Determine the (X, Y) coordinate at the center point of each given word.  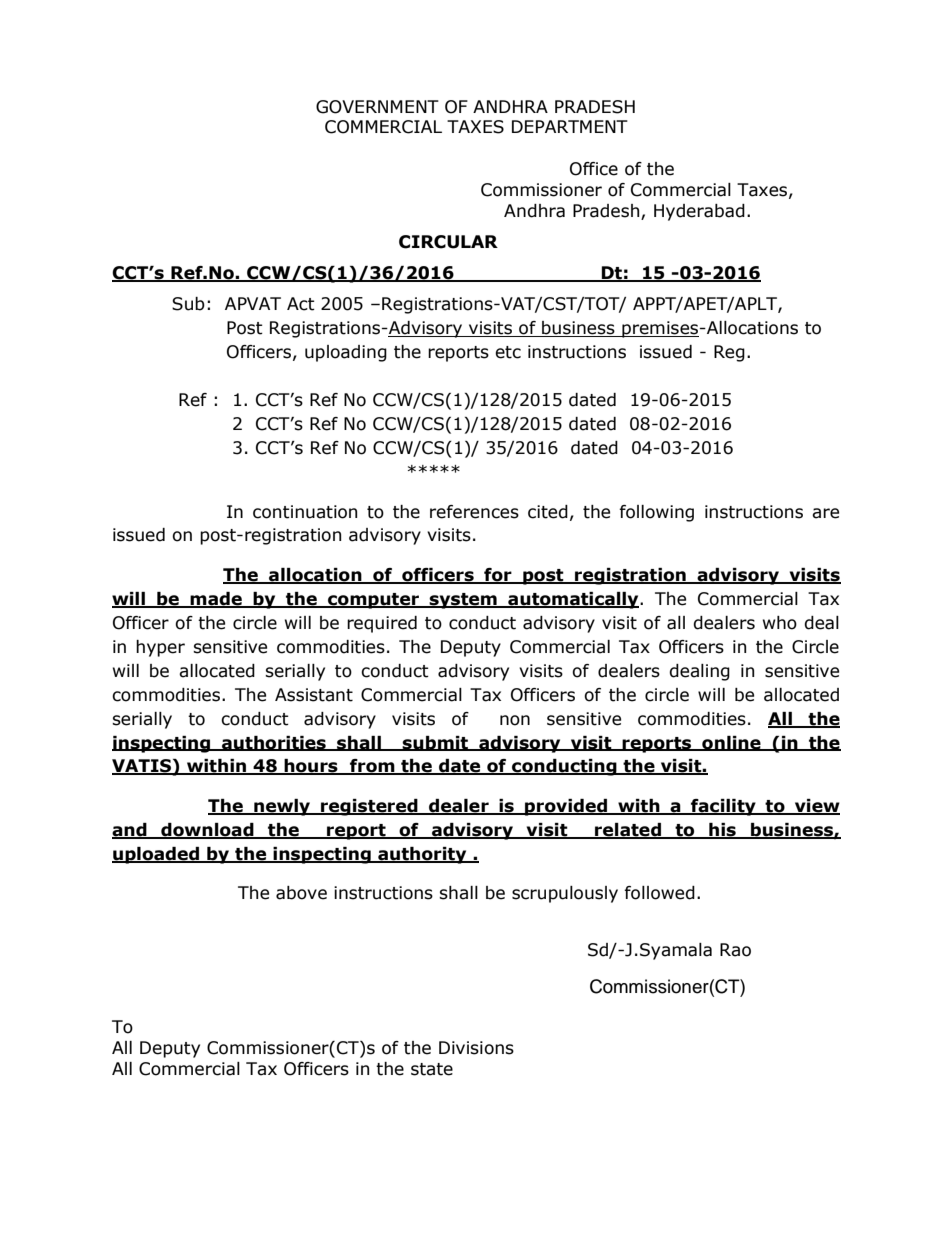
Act (301, 304)
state (432, 1069)
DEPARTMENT (570, 126)
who (780, 623)
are (825, 513)
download (207, 831)
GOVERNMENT (377, 107)
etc (508, 352)
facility (723, 807)
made (216, 600)
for (498, 576)
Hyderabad (699, 212)
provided (566, 807)
